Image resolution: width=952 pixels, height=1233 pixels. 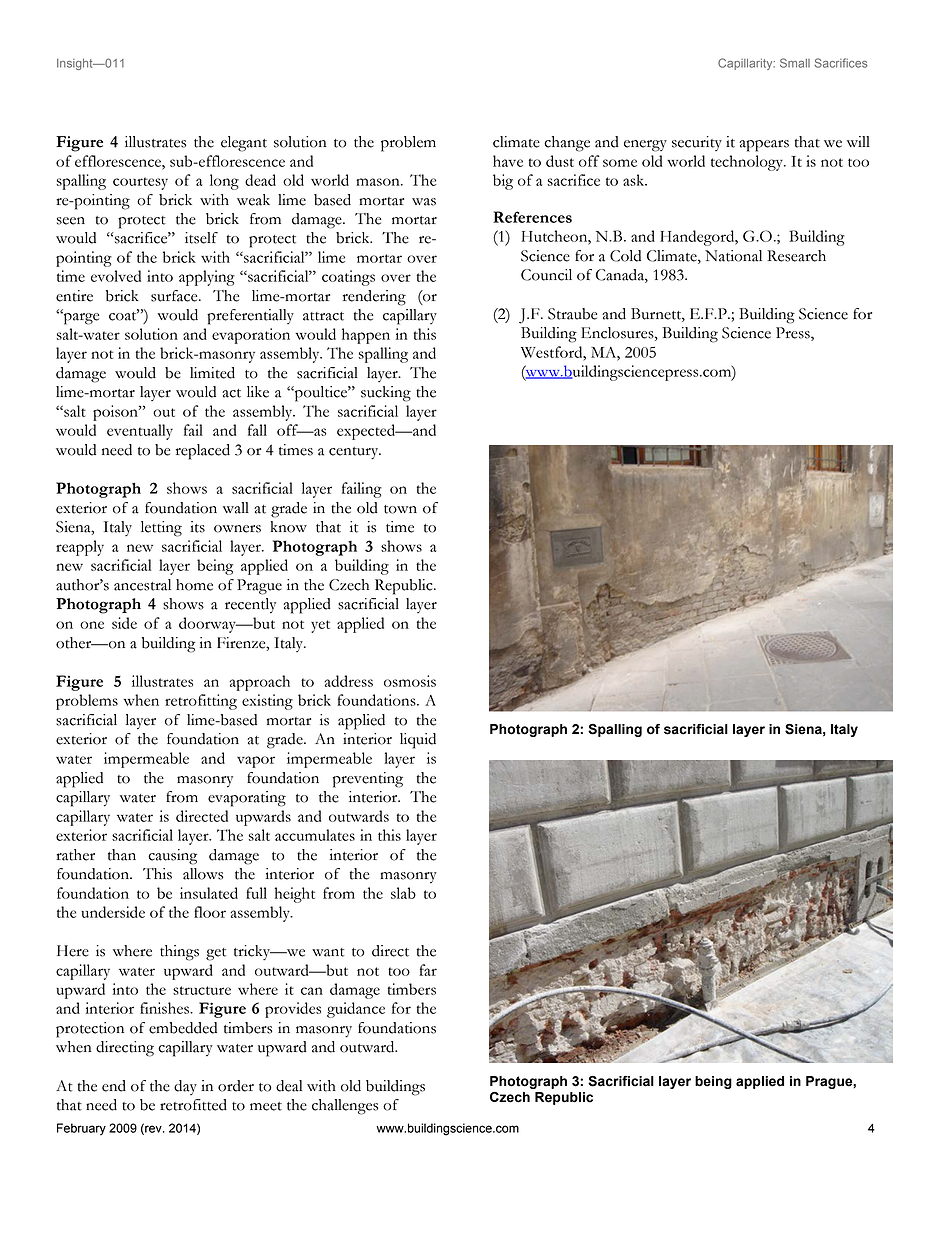 What do you see at coordinates (400, 509) in the document?
I see `town` at bounding box center [400, 509].
